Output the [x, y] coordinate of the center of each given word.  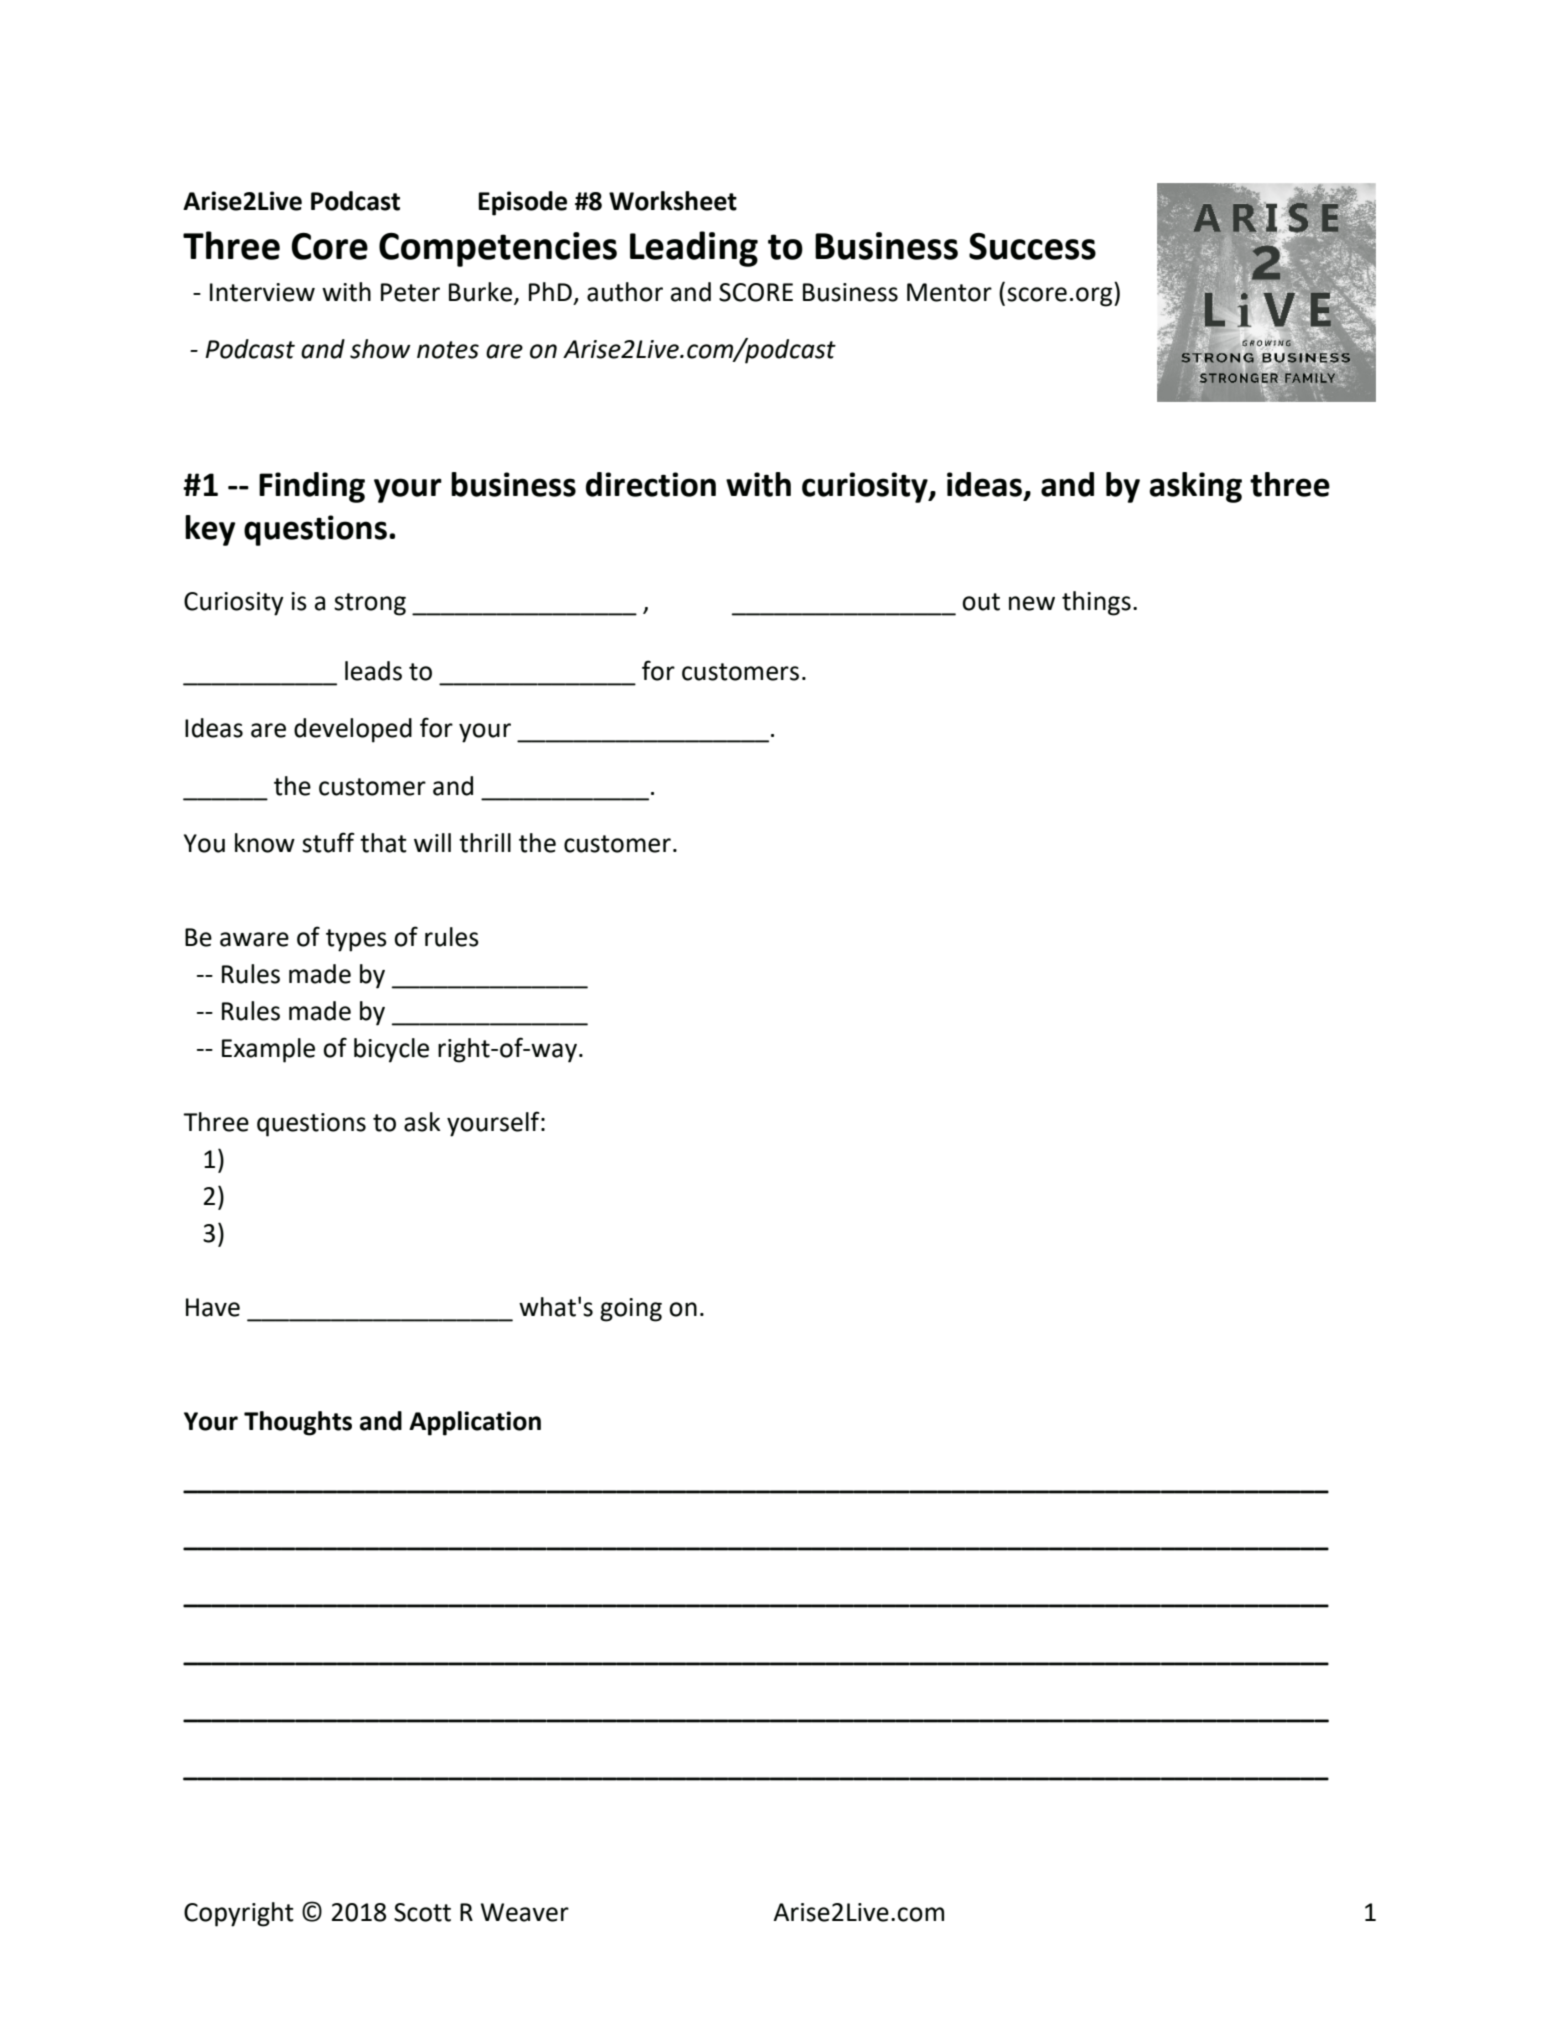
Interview [262, 292]
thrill [485, 843]
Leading [694, 249]
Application [475, 1423]
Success [1032, 246]
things [1096, 603]
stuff [328, 842]
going [631, 1310]
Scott [422, 1912]
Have [213, 1307]
